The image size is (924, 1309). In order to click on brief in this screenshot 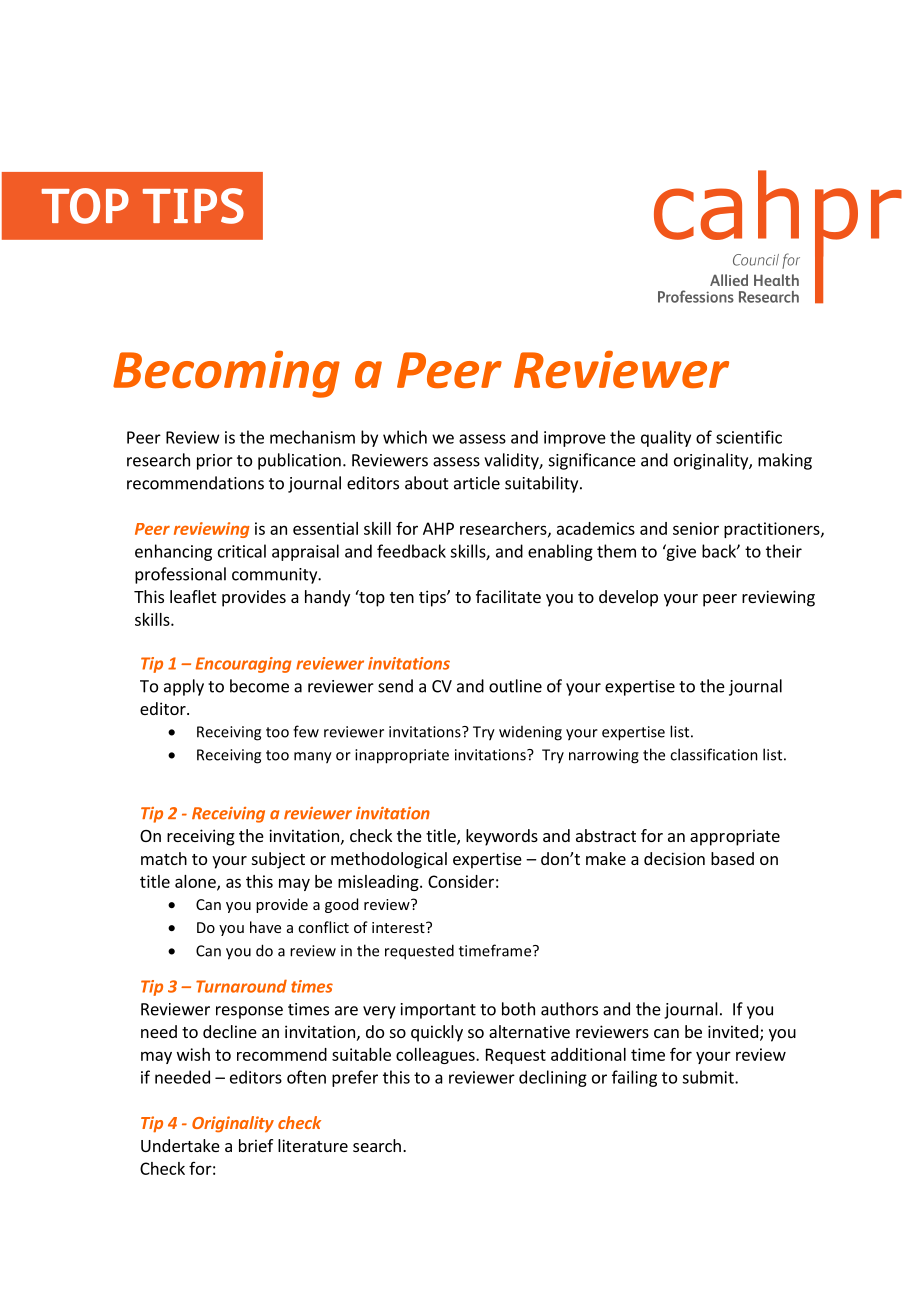, I will do `click(256, 1145)`.
